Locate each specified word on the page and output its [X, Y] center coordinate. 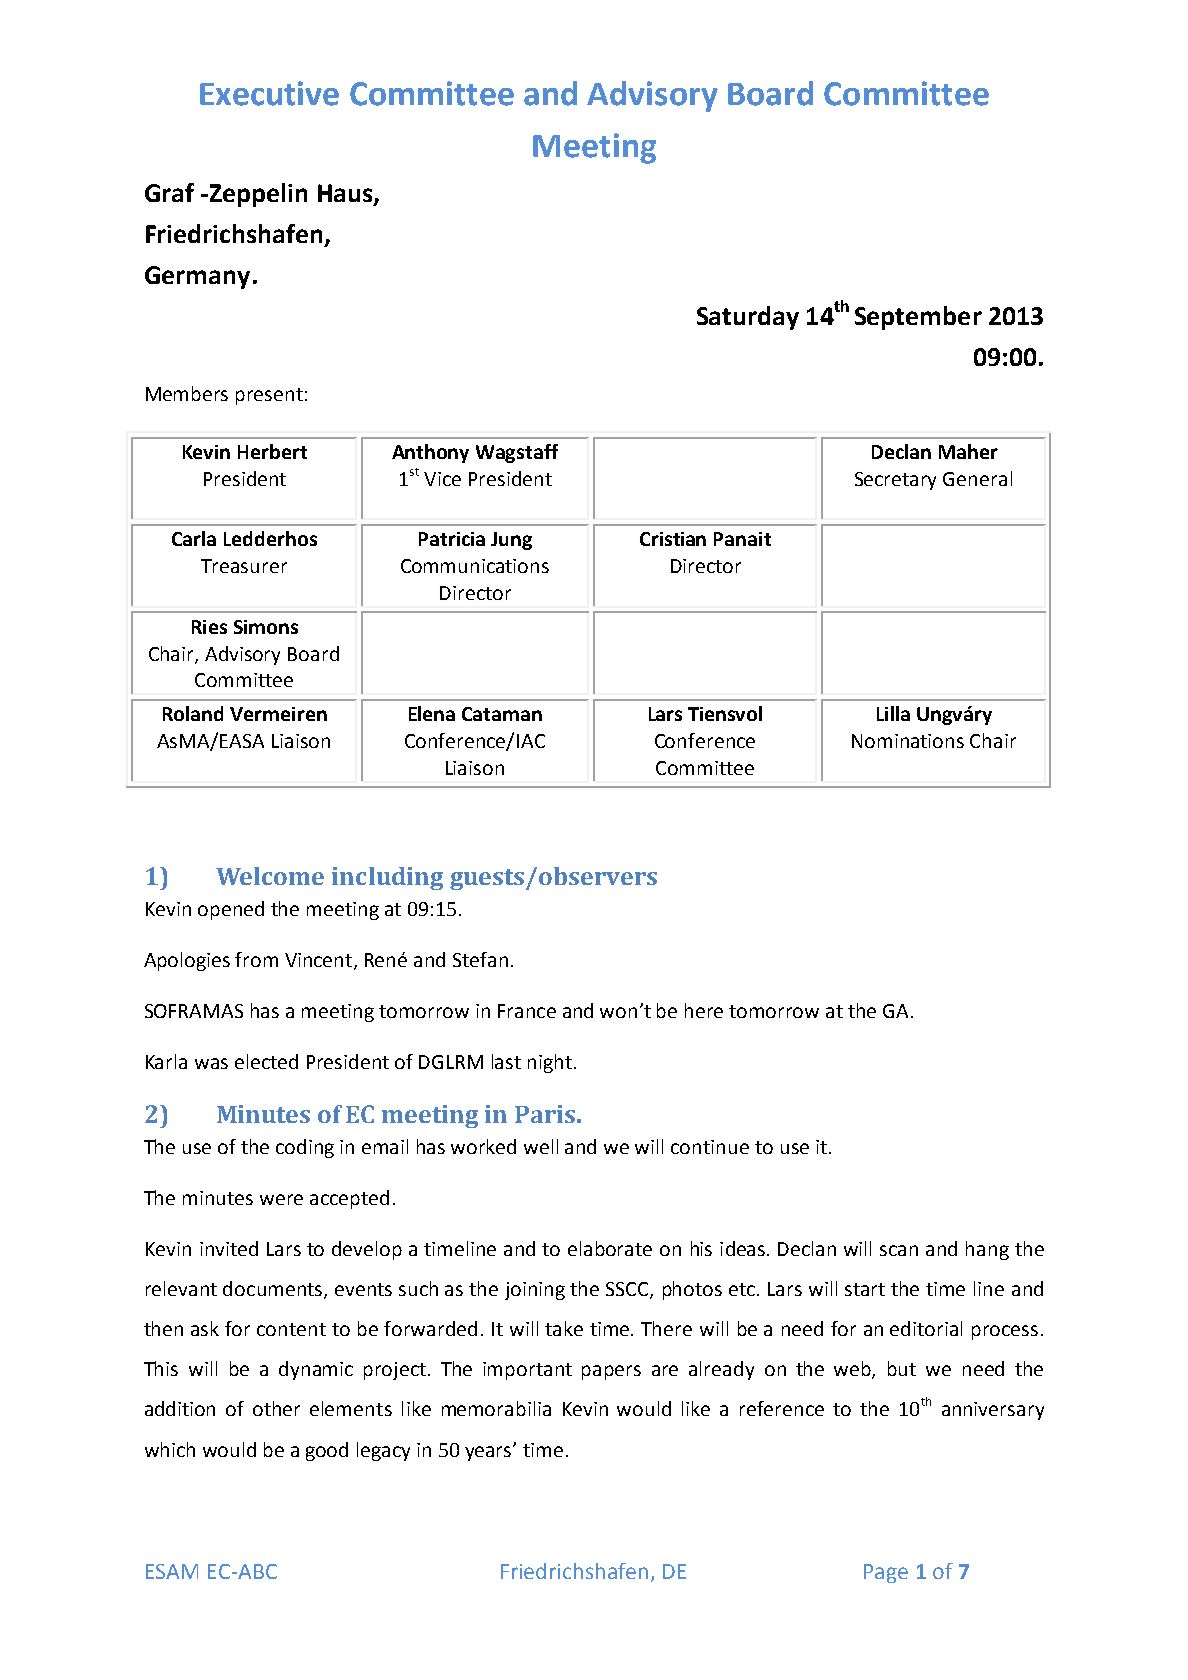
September [918, 318]
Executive [269, 93]
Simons [266, 627]
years [489, 1453]
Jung [511, 541]
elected [266, 1061]
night [550, 1063]
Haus [346, 194]
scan [899, 1250]
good [327, 1451]
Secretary [895, 481]
